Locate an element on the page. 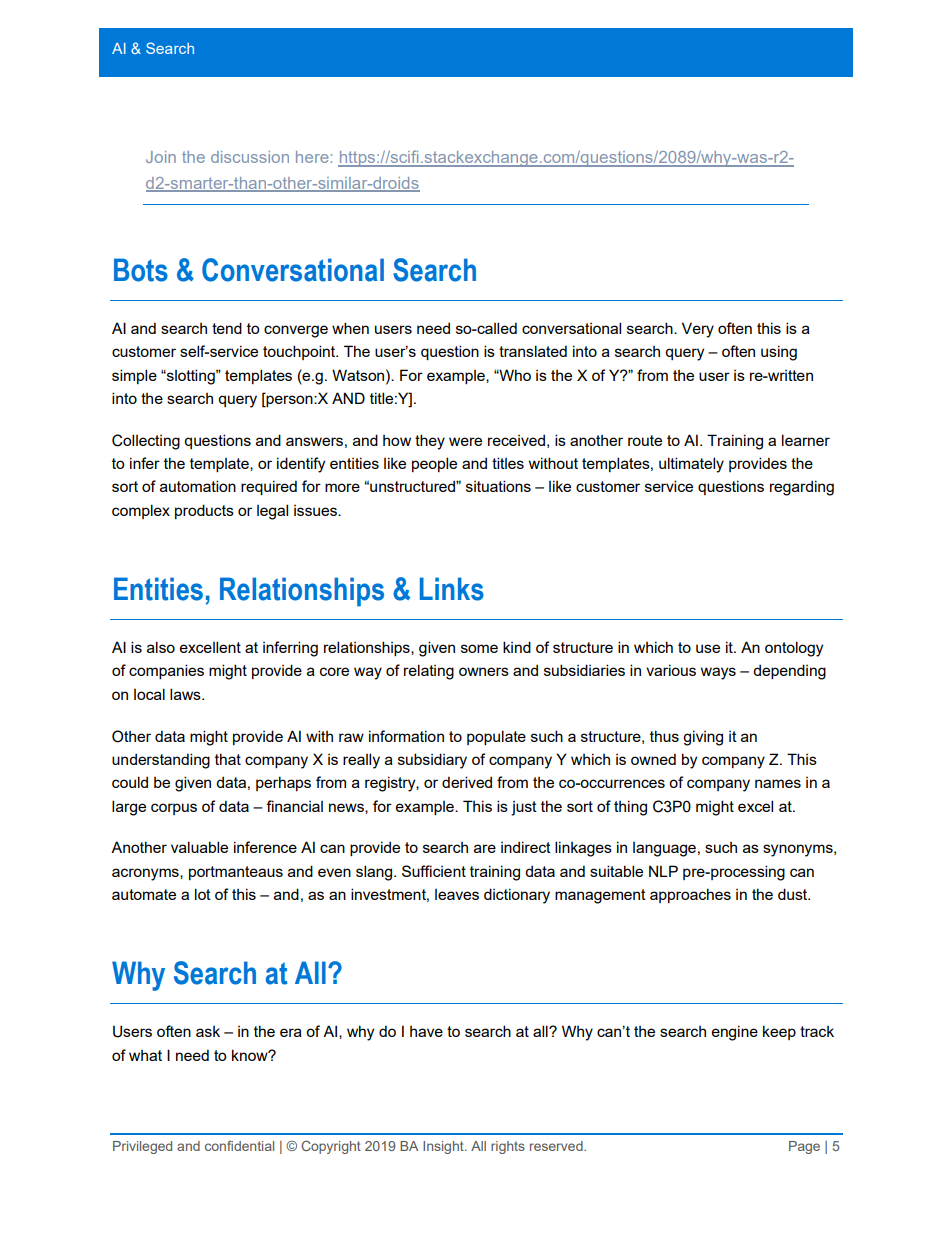 This document has height=1233, width=952. confidential is located at coordinates (239, 1145).
